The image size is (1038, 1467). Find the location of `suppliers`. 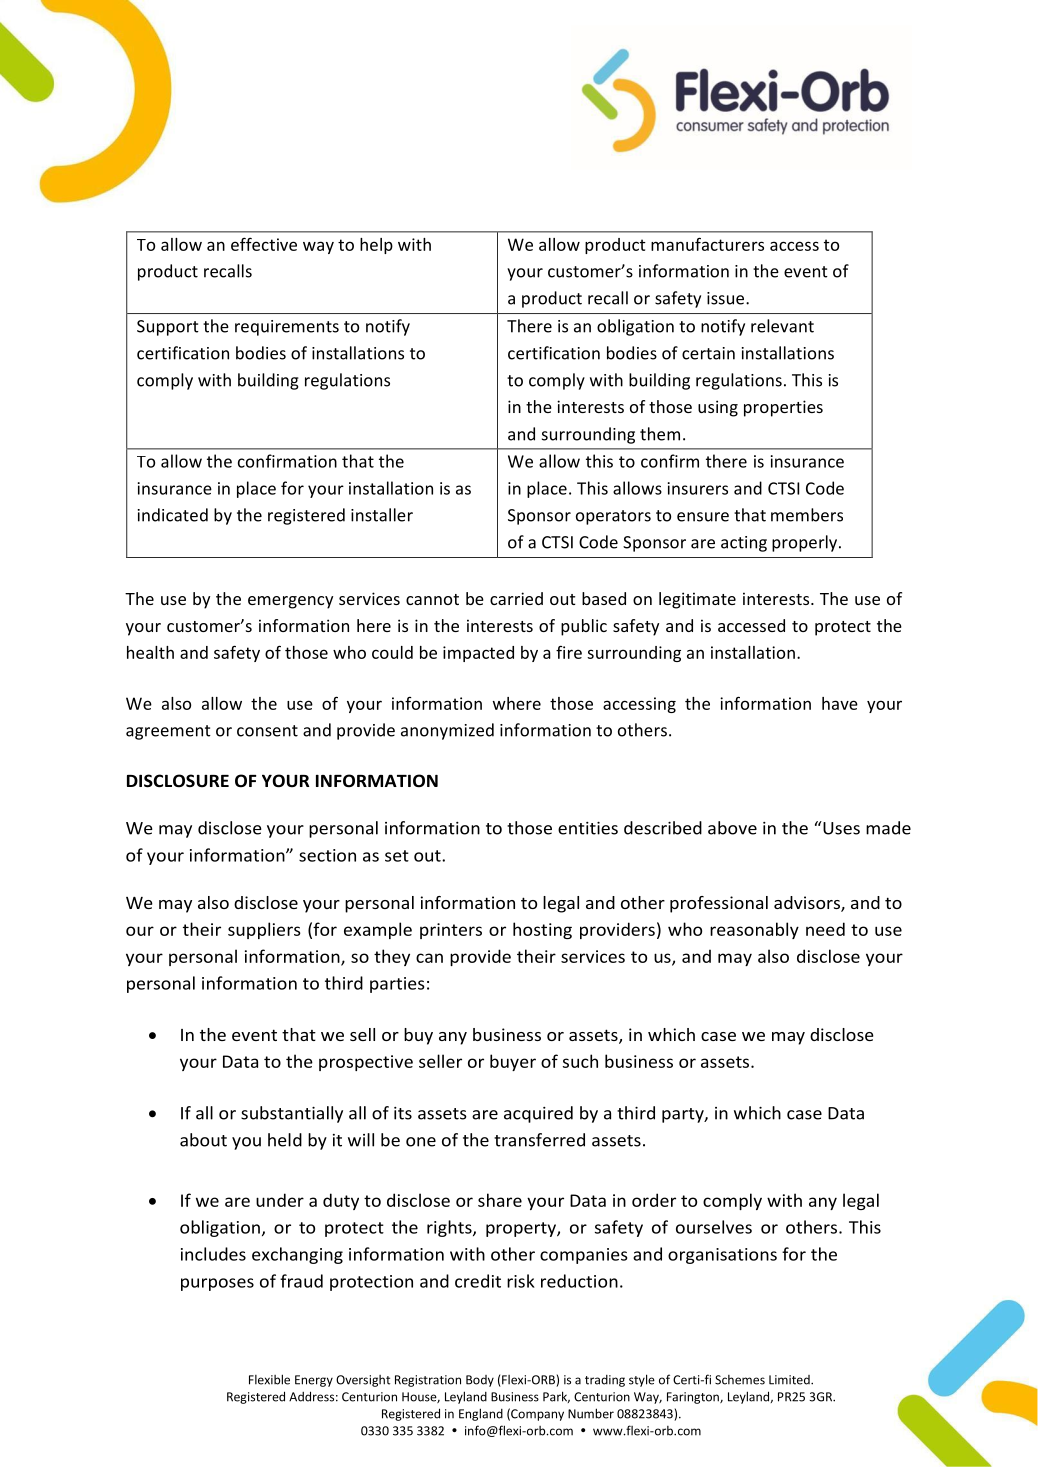

suppliers is located at coordinates (264, 930).
